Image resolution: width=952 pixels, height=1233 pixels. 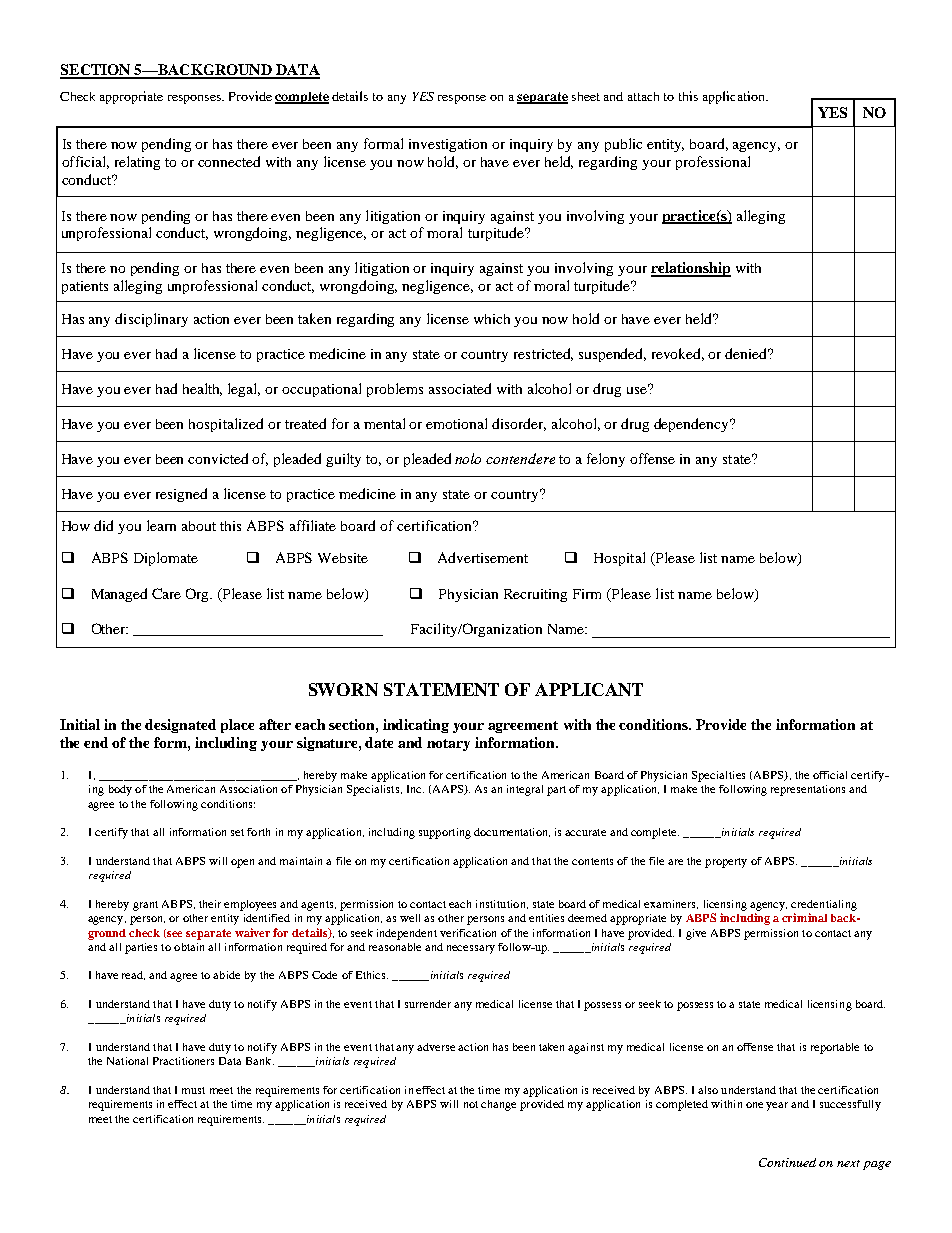 What do you see at coordinates (747, 353) in the document?
I see `denied` at bounding box center [747, 353].
